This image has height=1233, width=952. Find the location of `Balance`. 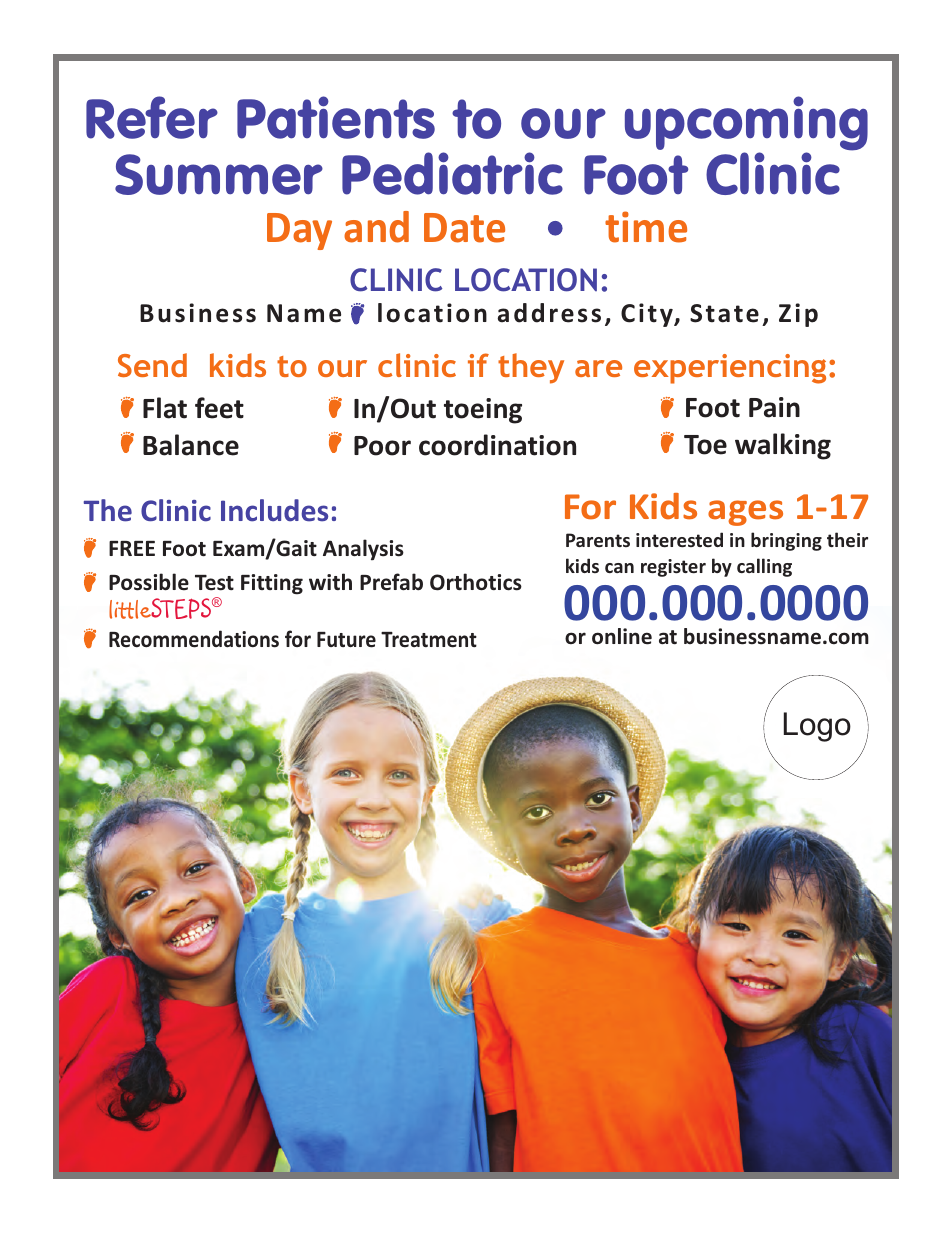

Balance is located at coordinates (191, 445).
